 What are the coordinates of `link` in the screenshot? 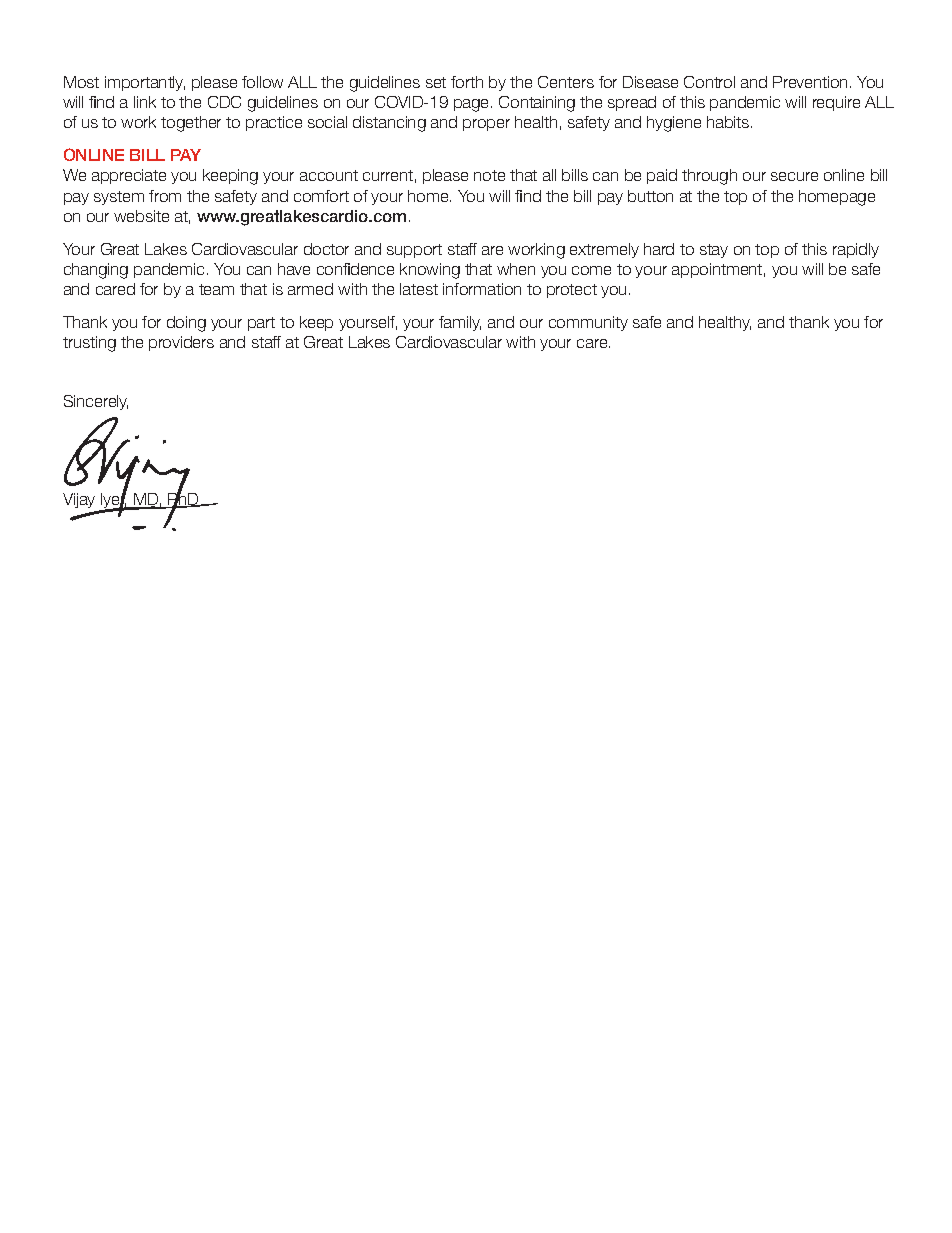 It's located at (145, 102).
